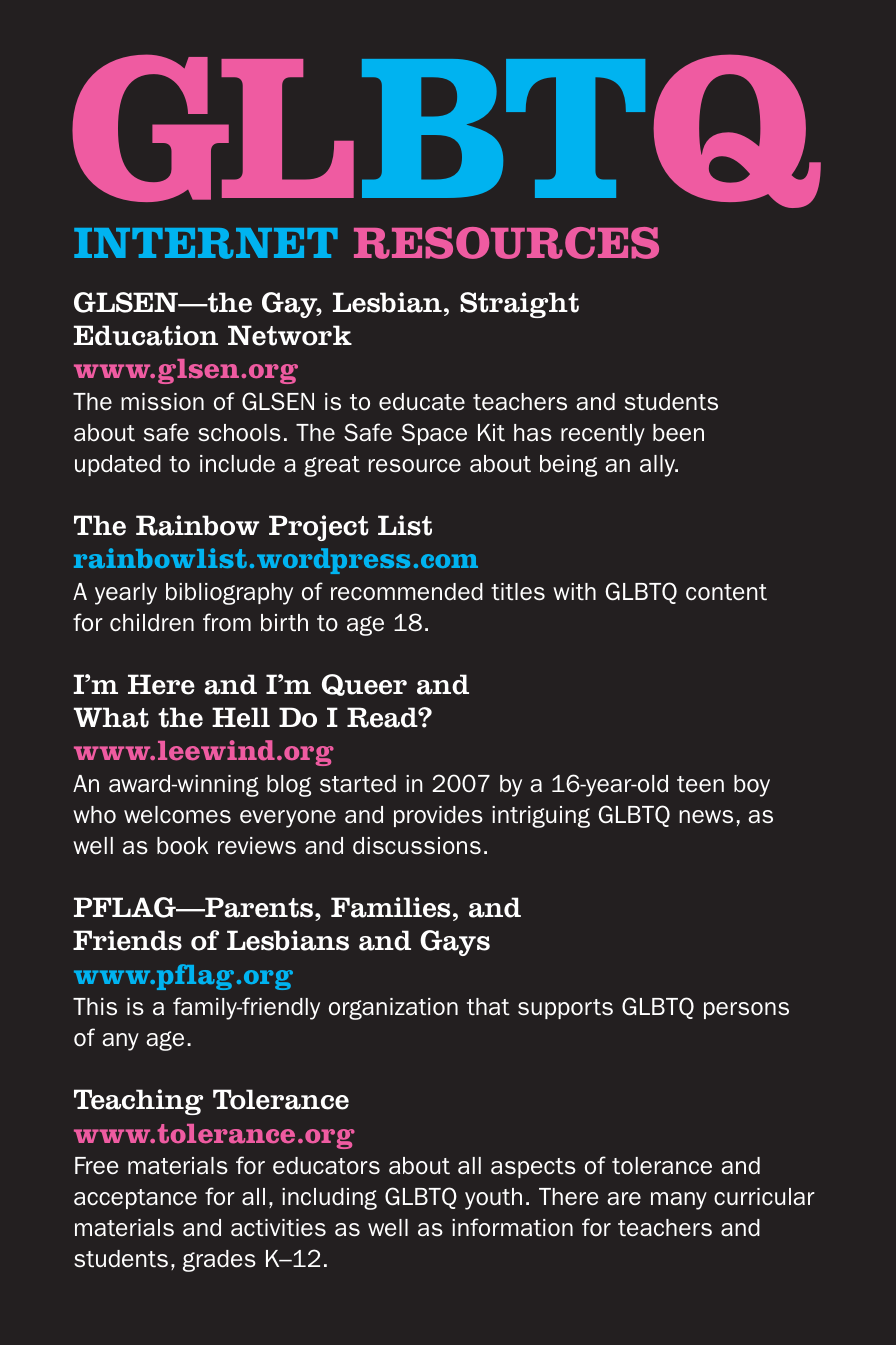 The height and width of the screenshot is (1345, 896). What do you see at coordinates (746, 1010) in the screenshot?
I see `persons` at bounding box center [746, 1010].
